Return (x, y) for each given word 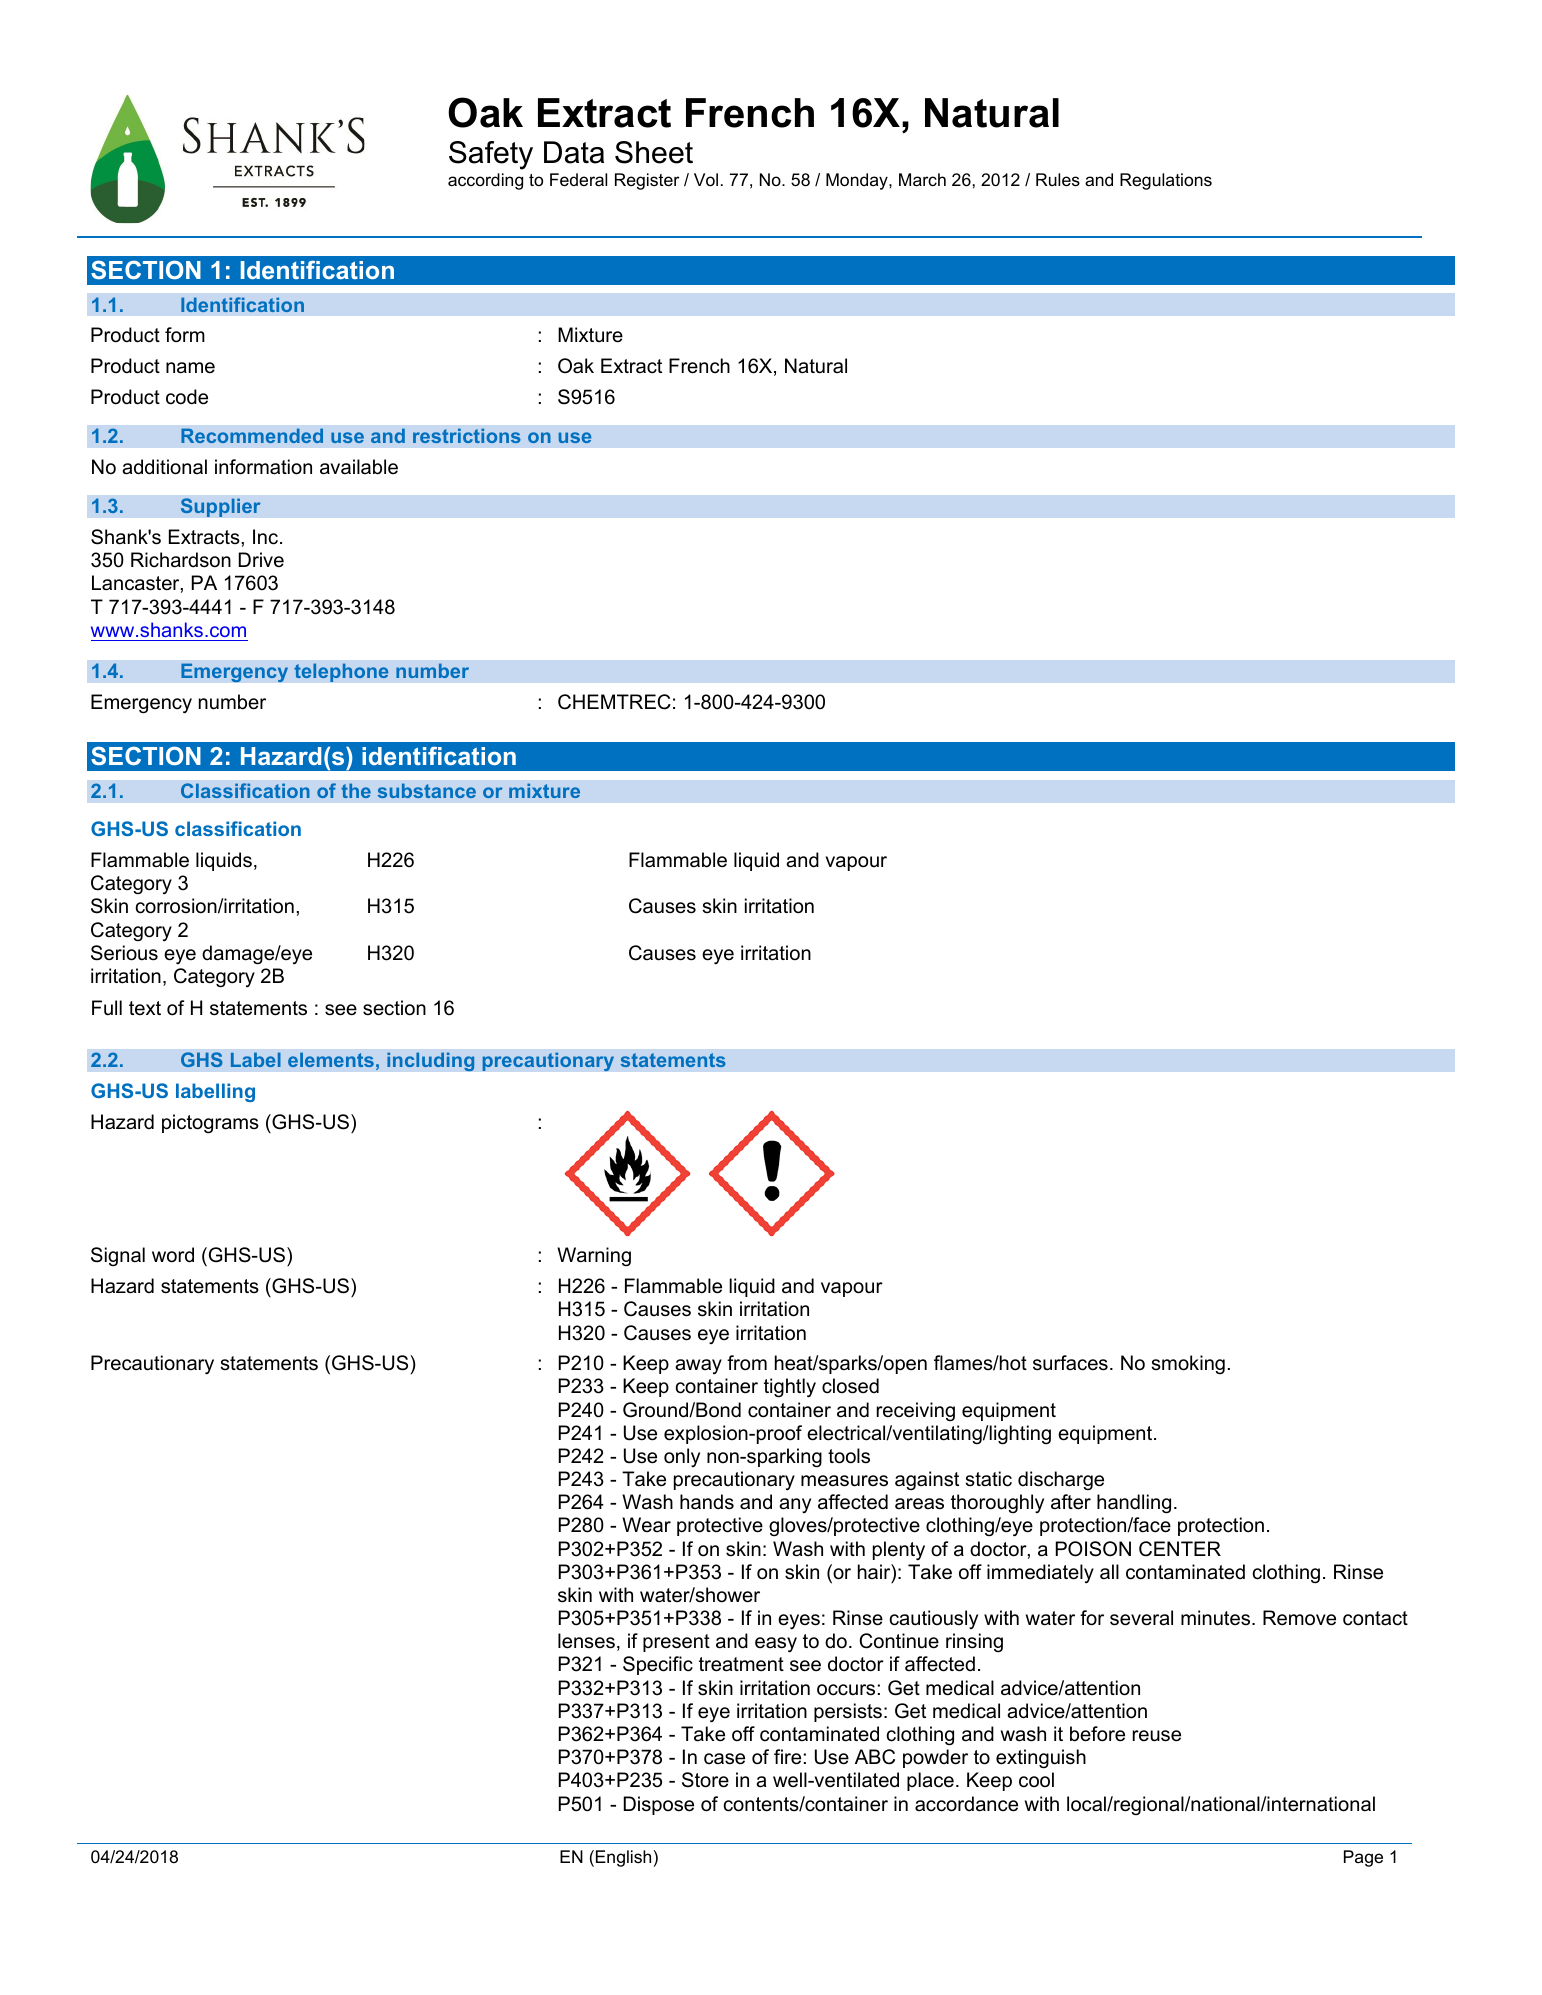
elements (331, 1059)
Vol (706, 179)
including (431, 1061)
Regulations (1166, 181)
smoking (1188, 1364)
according (485, 181)
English (623, 1858)
